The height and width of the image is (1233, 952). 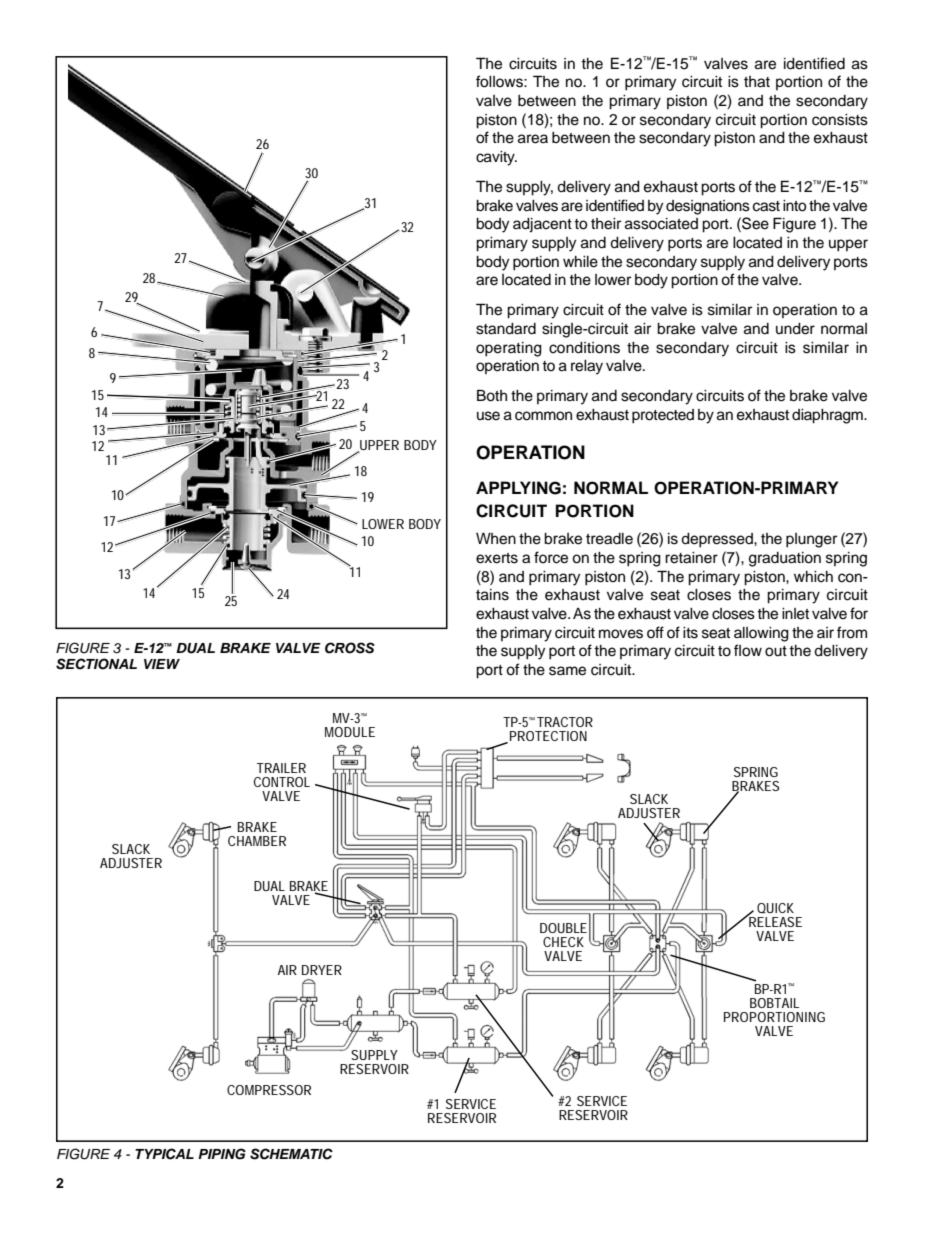 I want to click on diaphragm, so click(x=828, y=416).
